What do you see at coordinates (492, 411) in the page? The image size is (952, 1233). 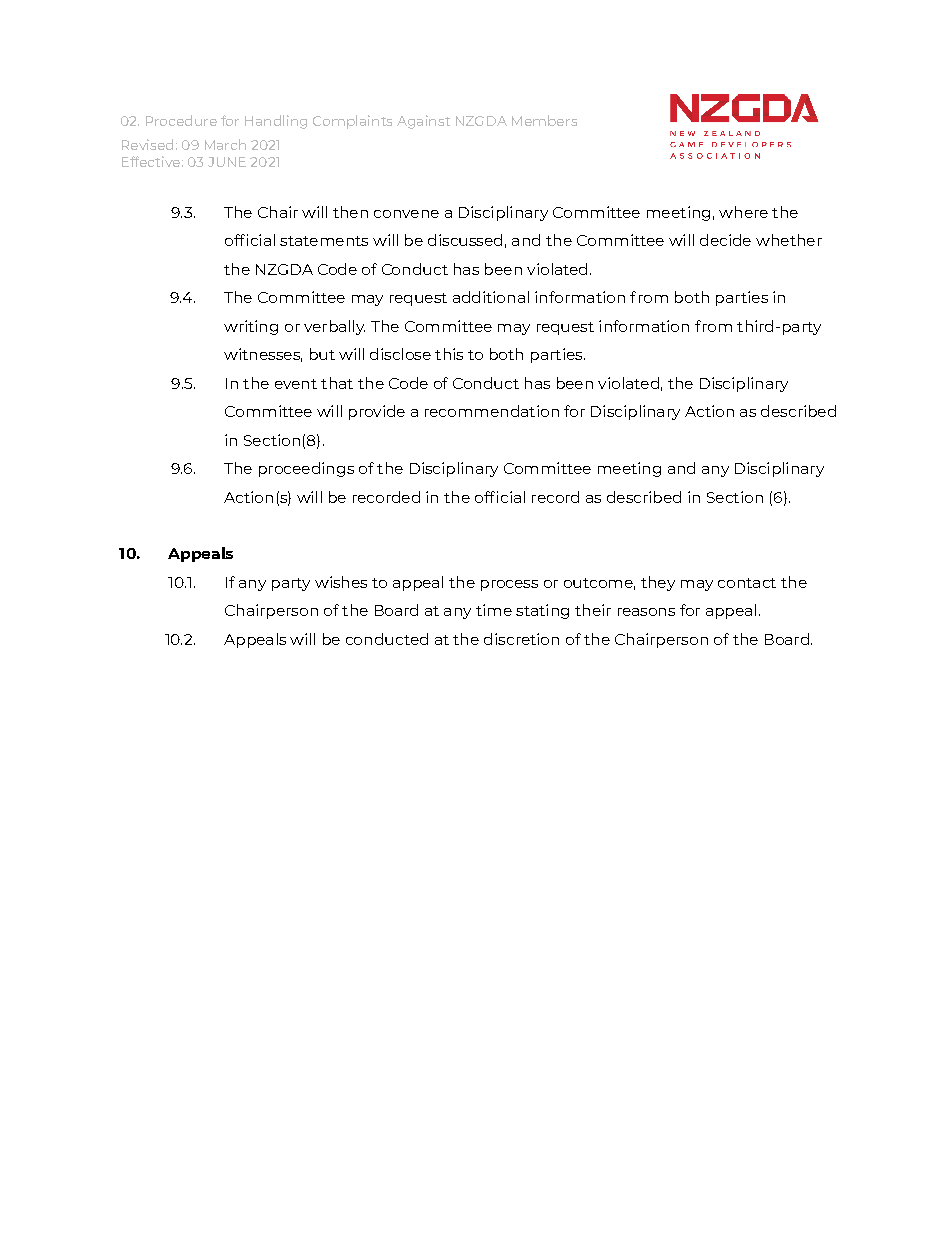 I see `recommendation` at bounding box center [492, 411].
